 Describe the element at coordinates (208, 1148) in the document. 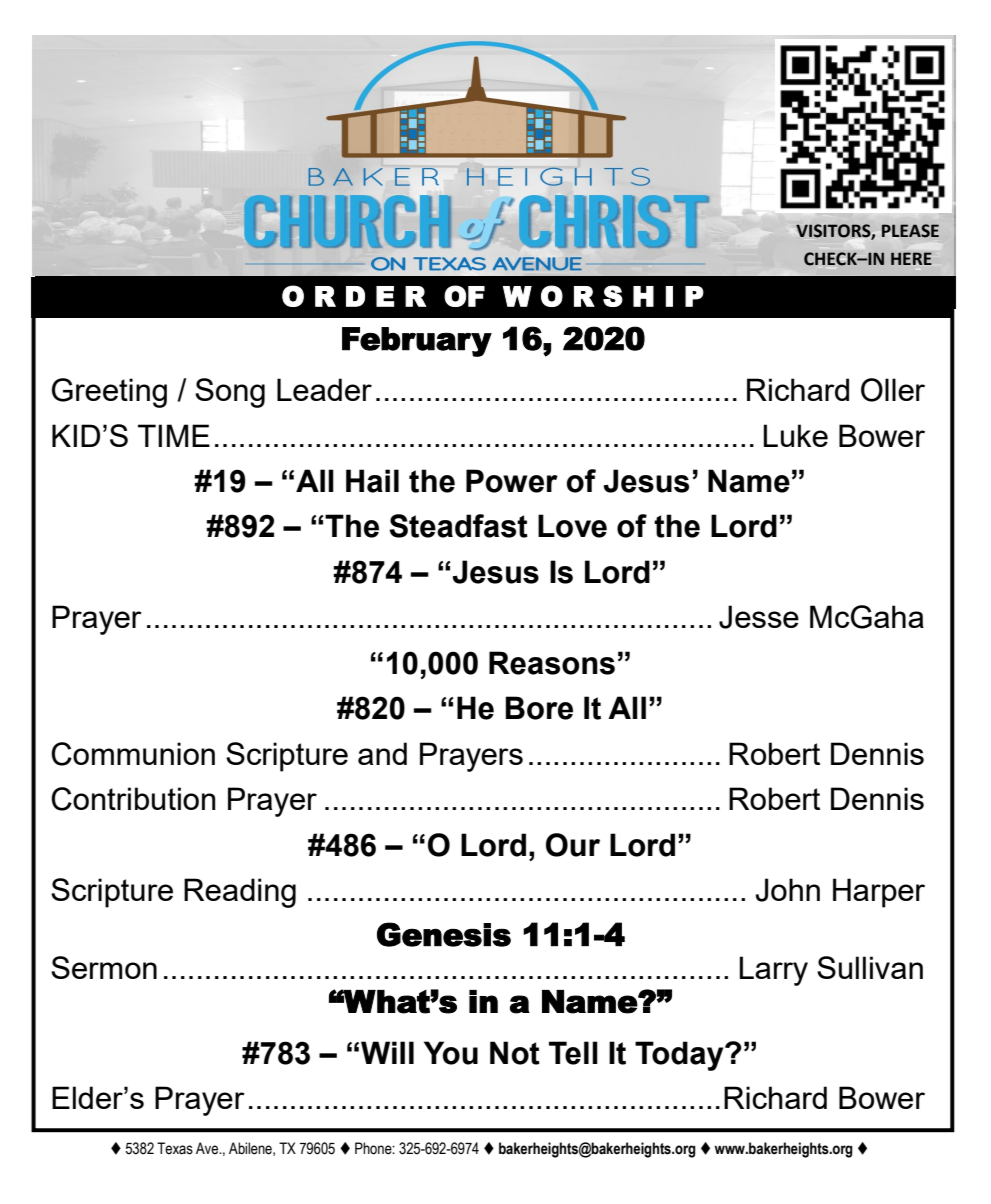

I see `Ave` at that location.
